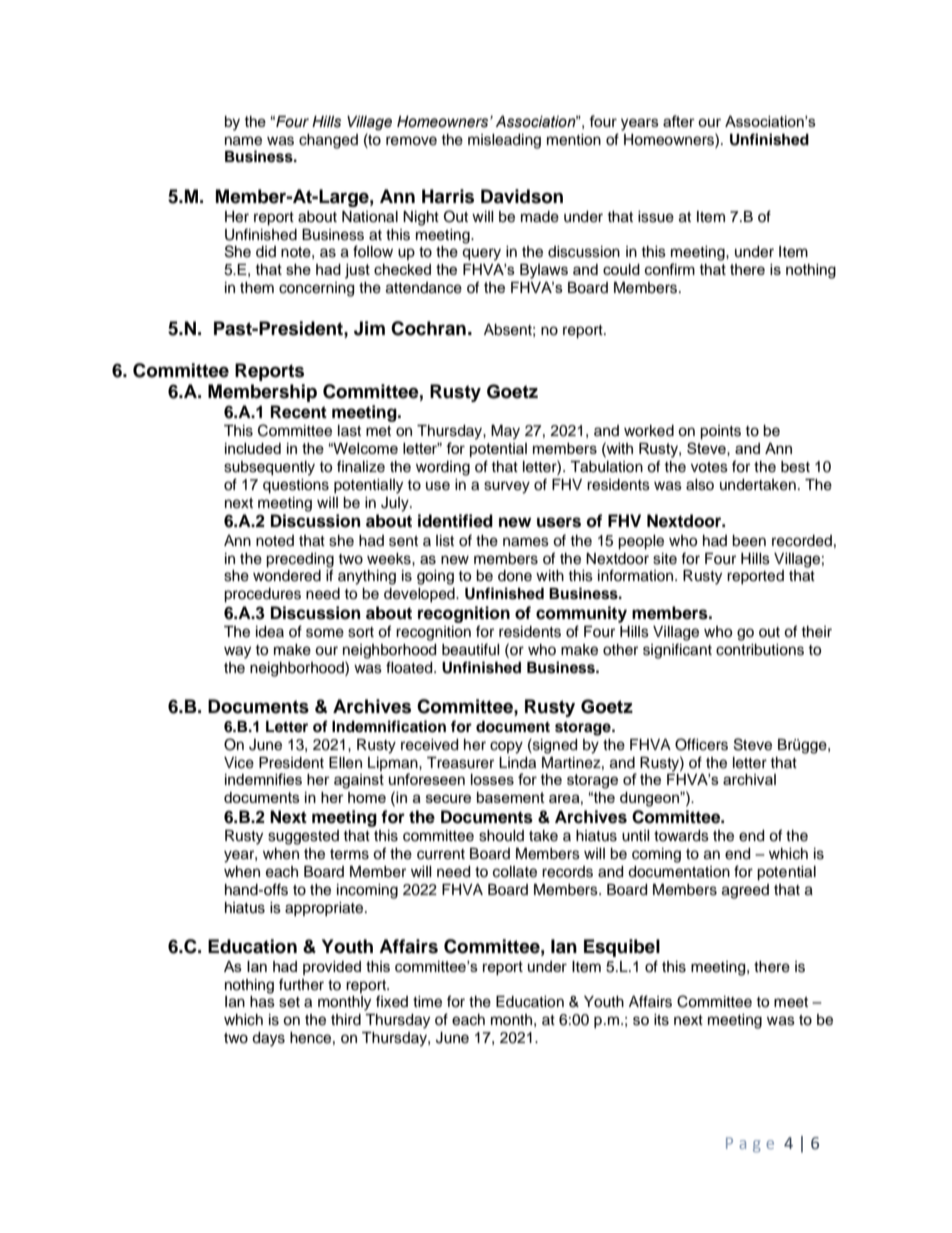 The height and width of the screenshot is (1233, 952). What do you see at coordinates (289, 1002) in the screenshot?
I see `set` at bounding box center [289, 1002].
